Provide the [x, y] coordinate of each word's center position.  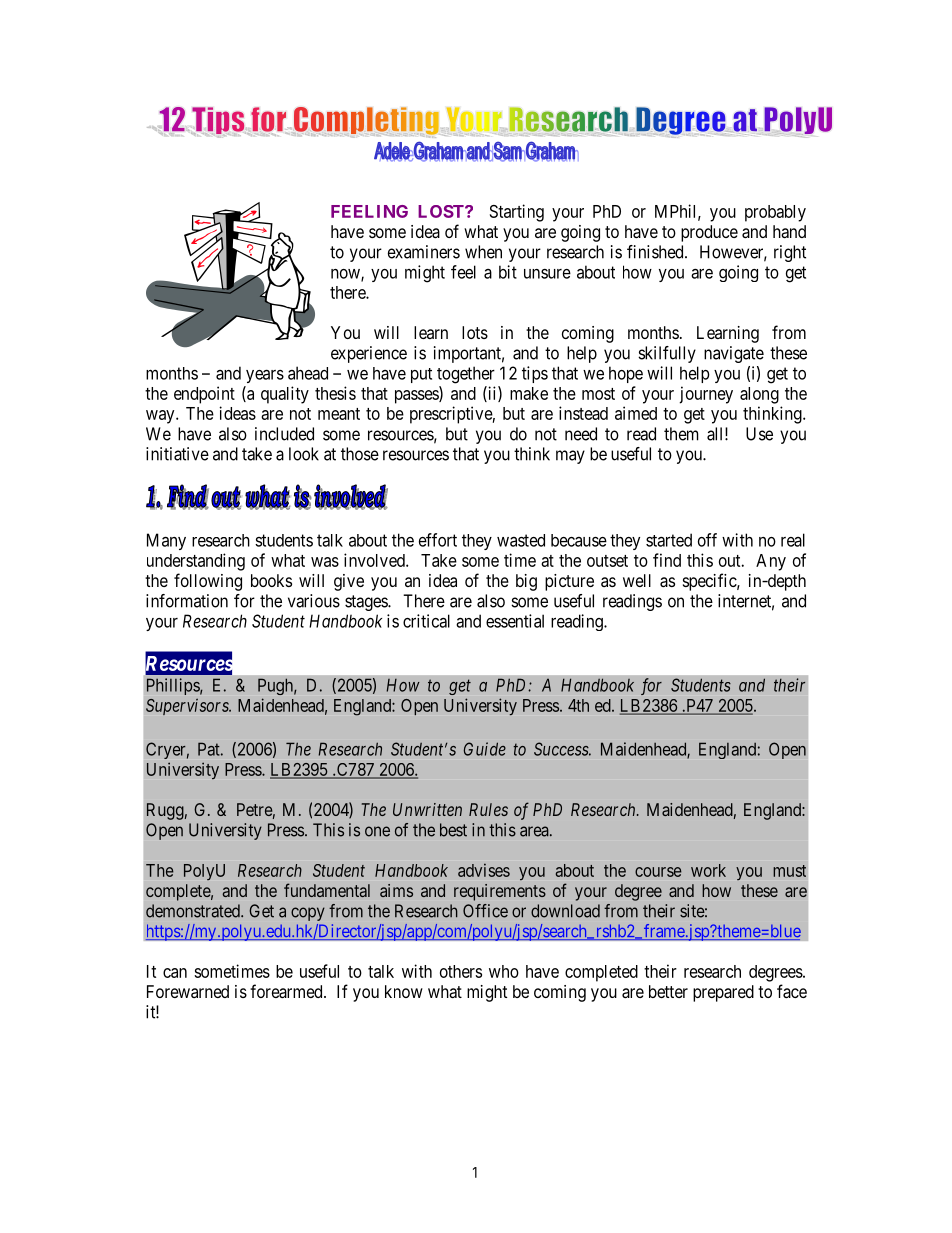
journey [706, 395]
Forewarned [188, 991]
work [708, 870]
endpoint [204, 395]
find [667, 560]
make [529, 393]
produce [709, 233]
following [208, 582]
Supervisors [188, 707]
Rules [488, 809]
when [483, 252]
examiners [424, 252]
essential [515, 621]
